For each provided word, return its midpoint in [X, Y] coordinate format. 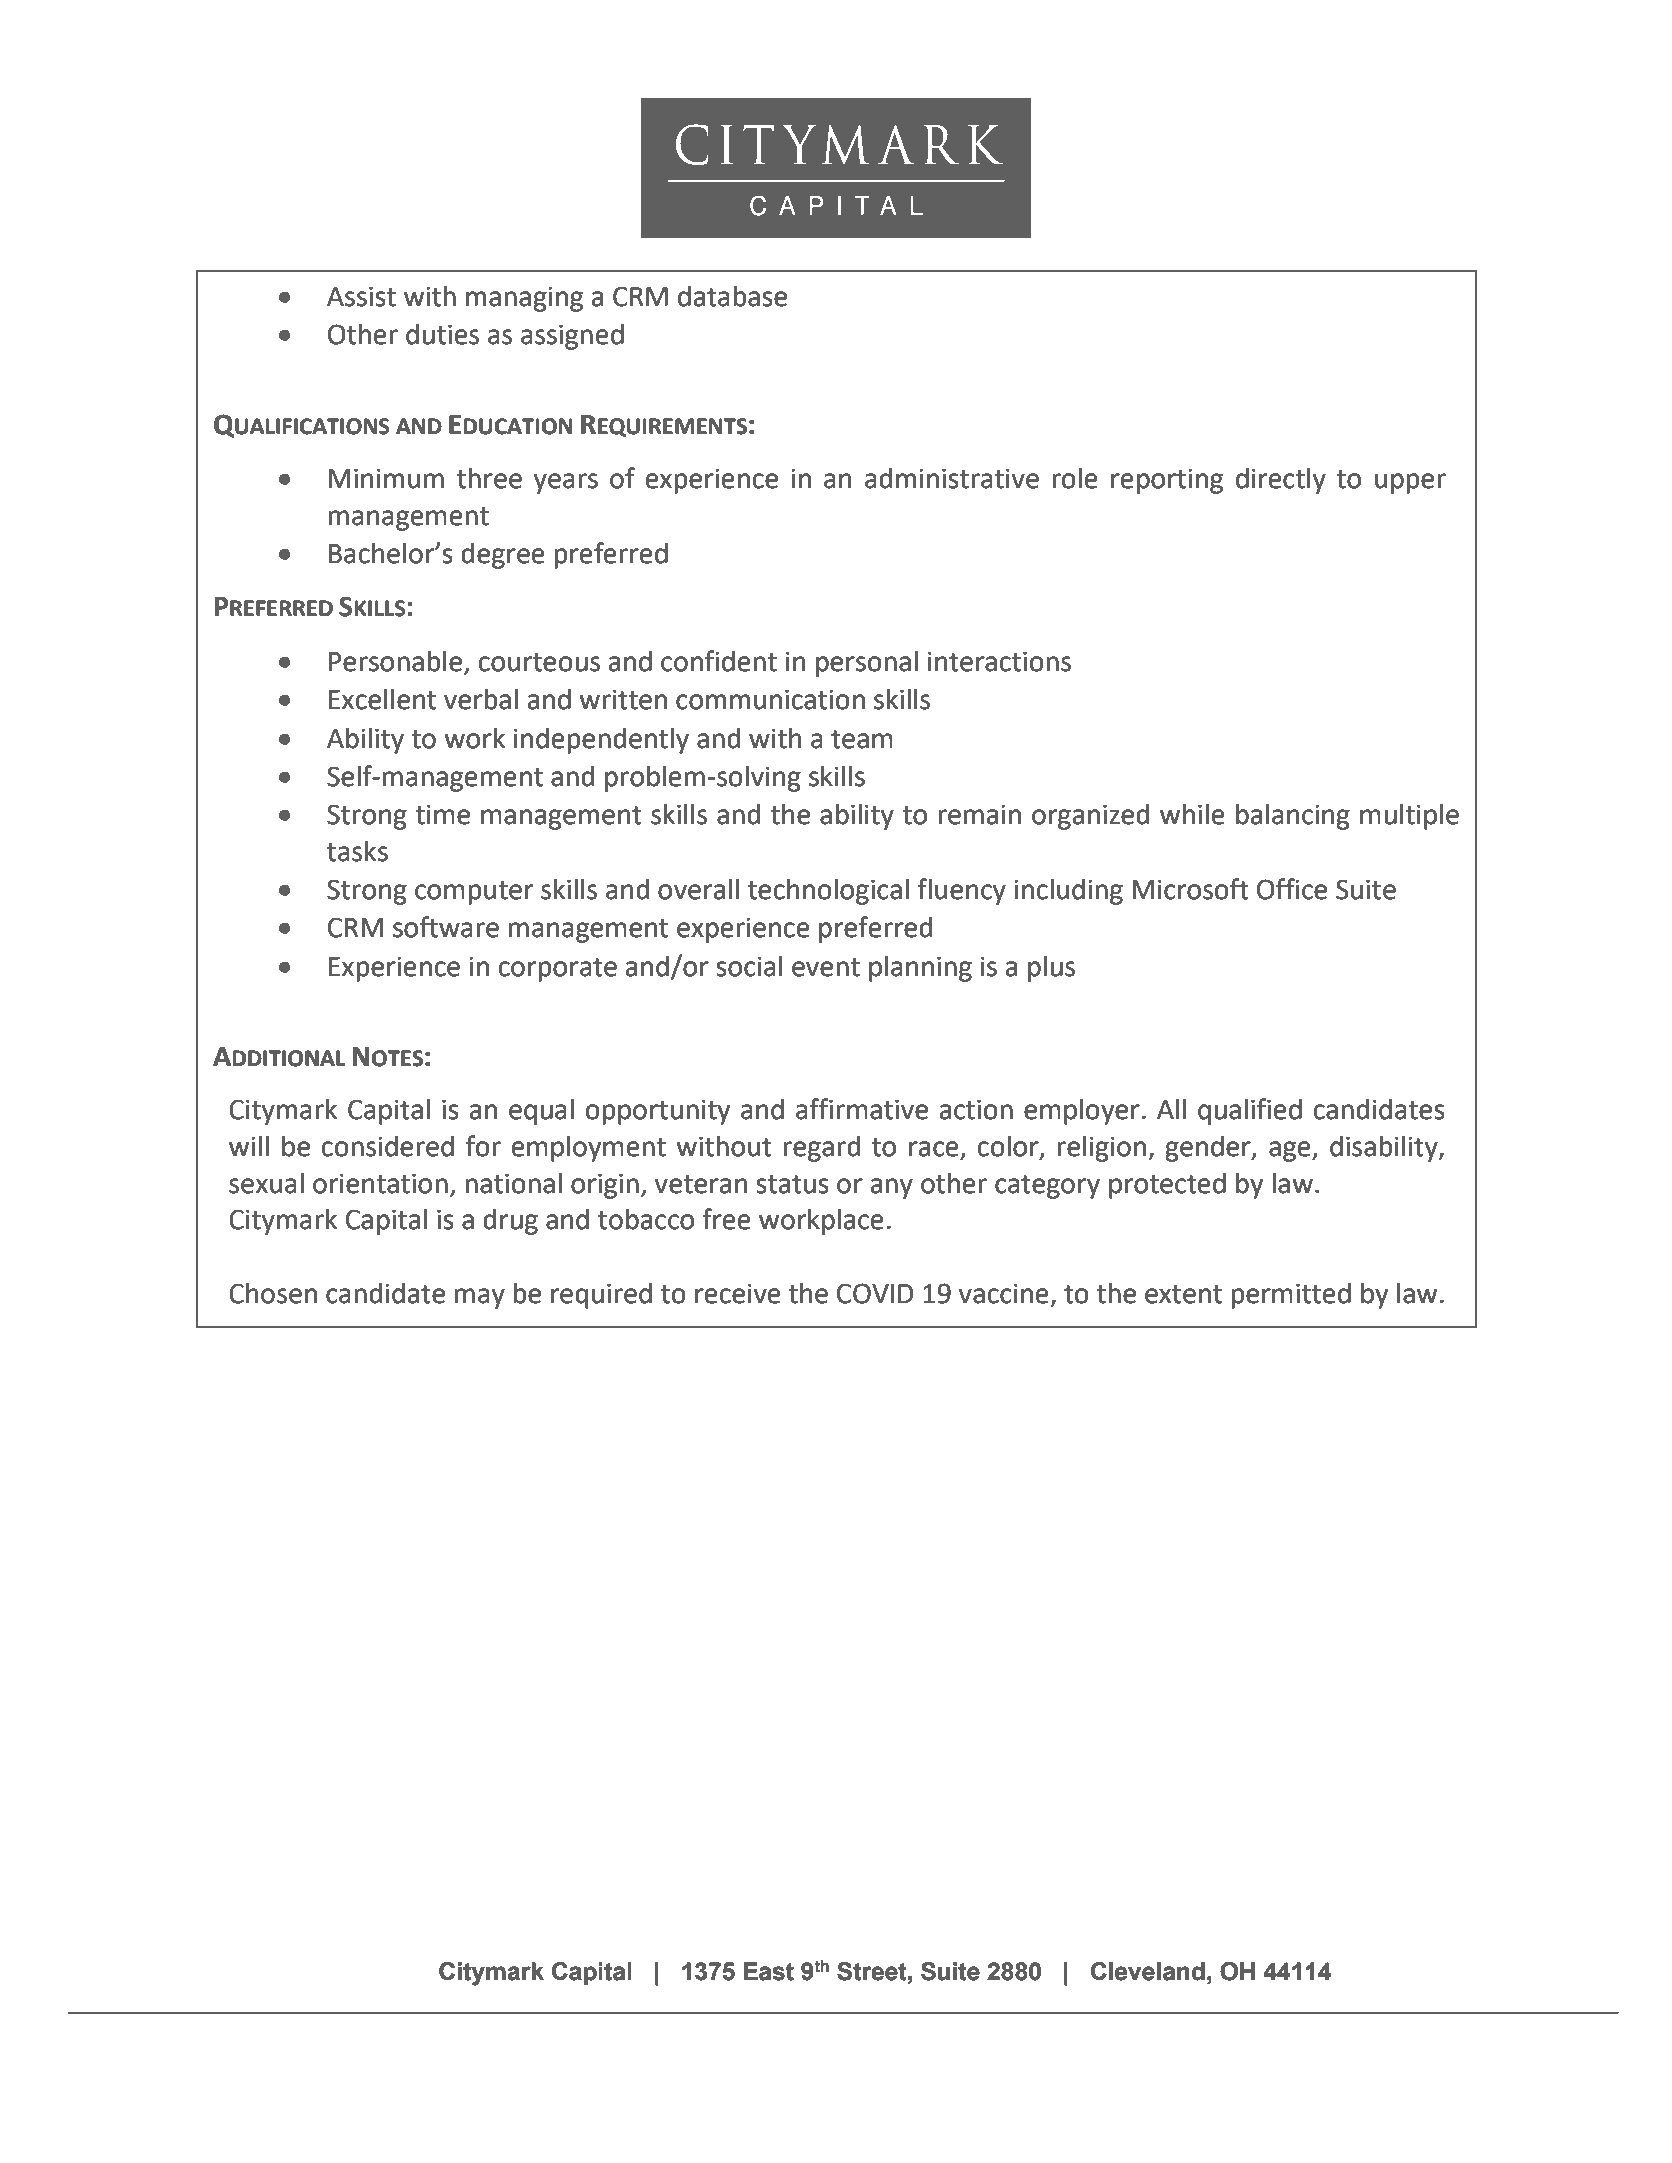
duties [442, 334]
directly [1281, 480]
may [479, 1298]
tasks [357, 851]
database [732, 296]
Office [1292, 889]
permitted [1291, 1295]
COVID [875, 1293]
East [769, 1971]
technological [828, 891]
